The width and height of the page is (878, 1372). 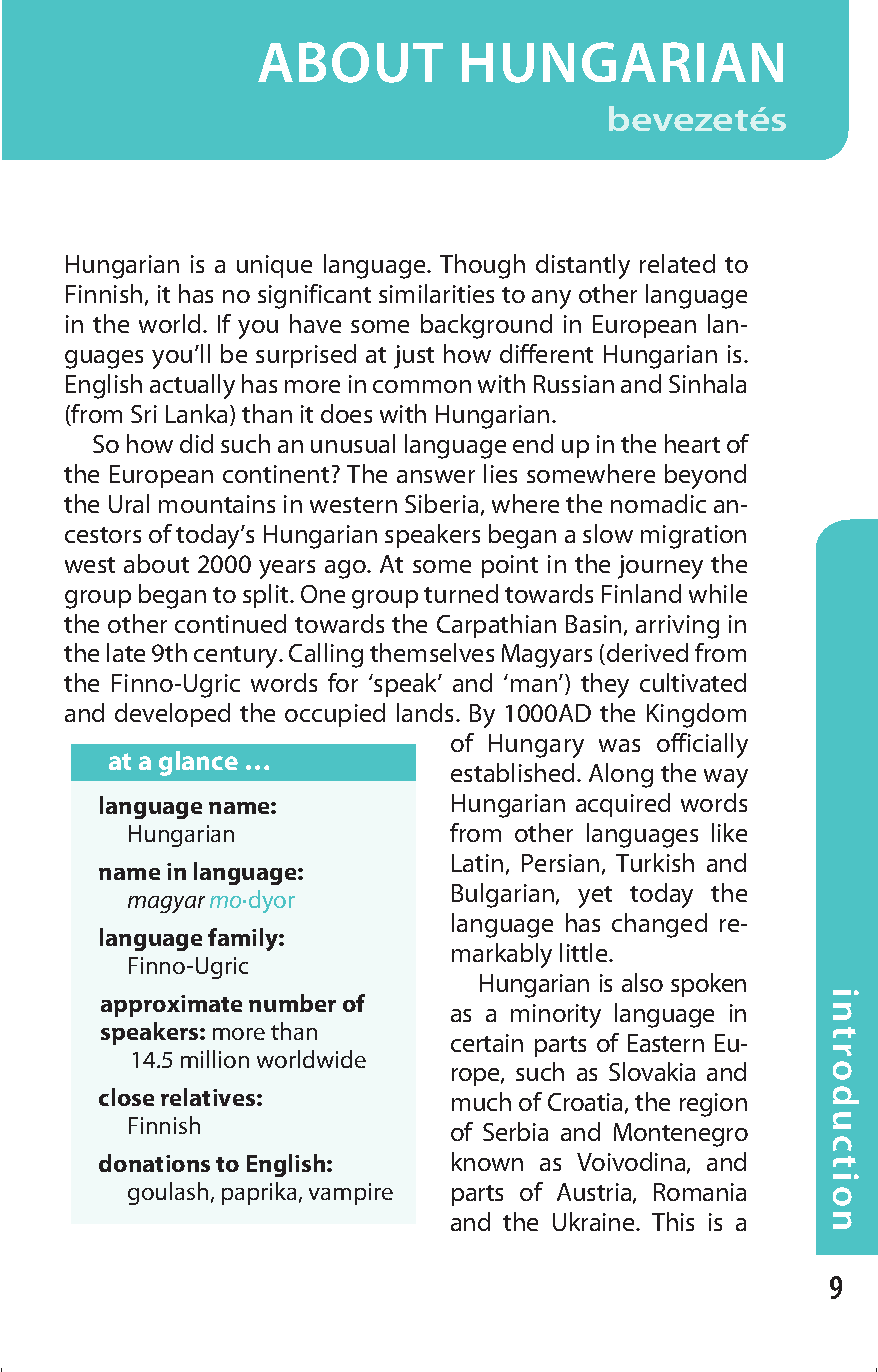 What do you see at coordinates (619, 745) in the page?
I see `was` at bounding box center [619, 745].
